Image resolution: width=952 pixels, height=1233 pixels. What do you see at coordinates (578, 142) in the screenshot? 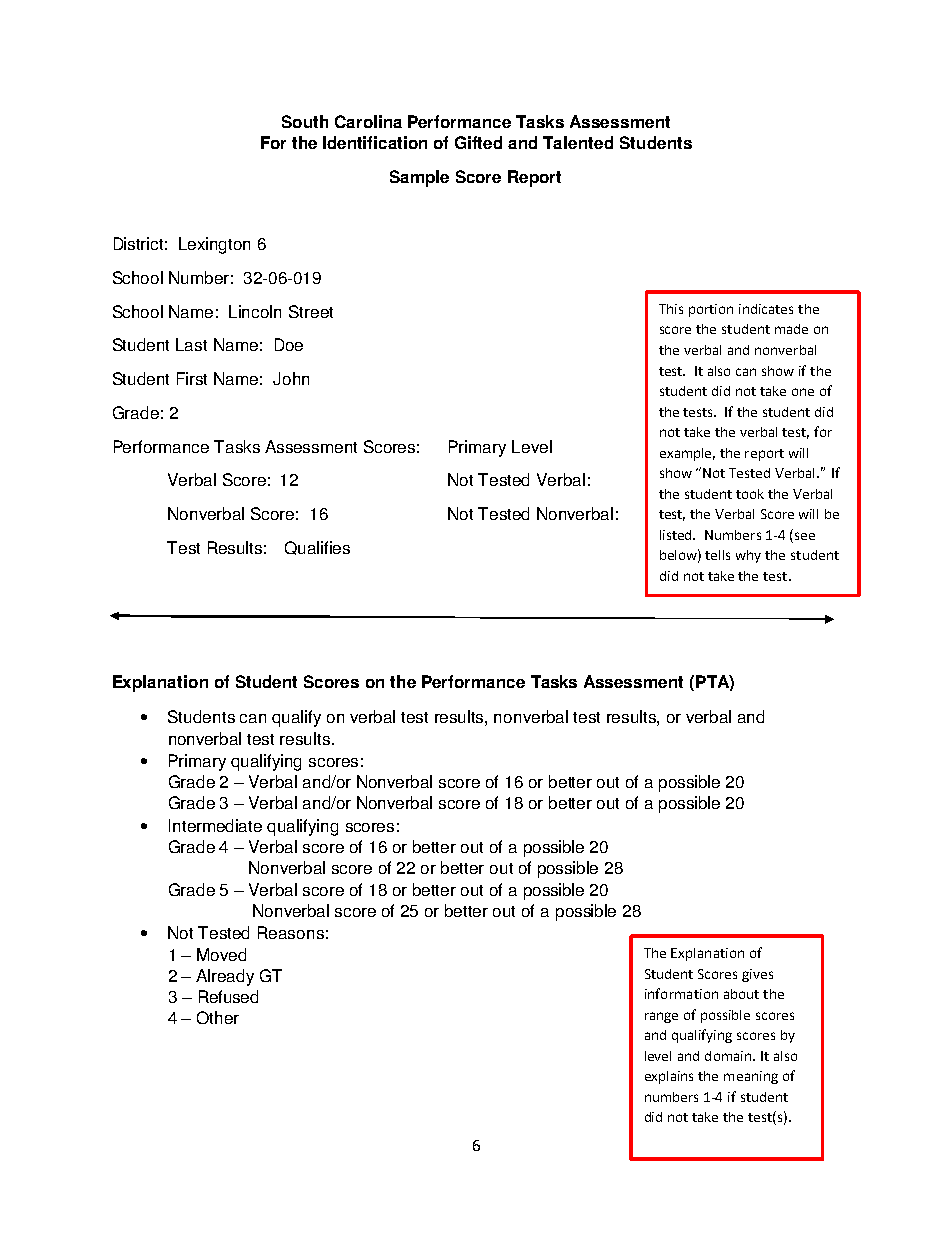
I see `Talented` at bounding box center [578, 142].
